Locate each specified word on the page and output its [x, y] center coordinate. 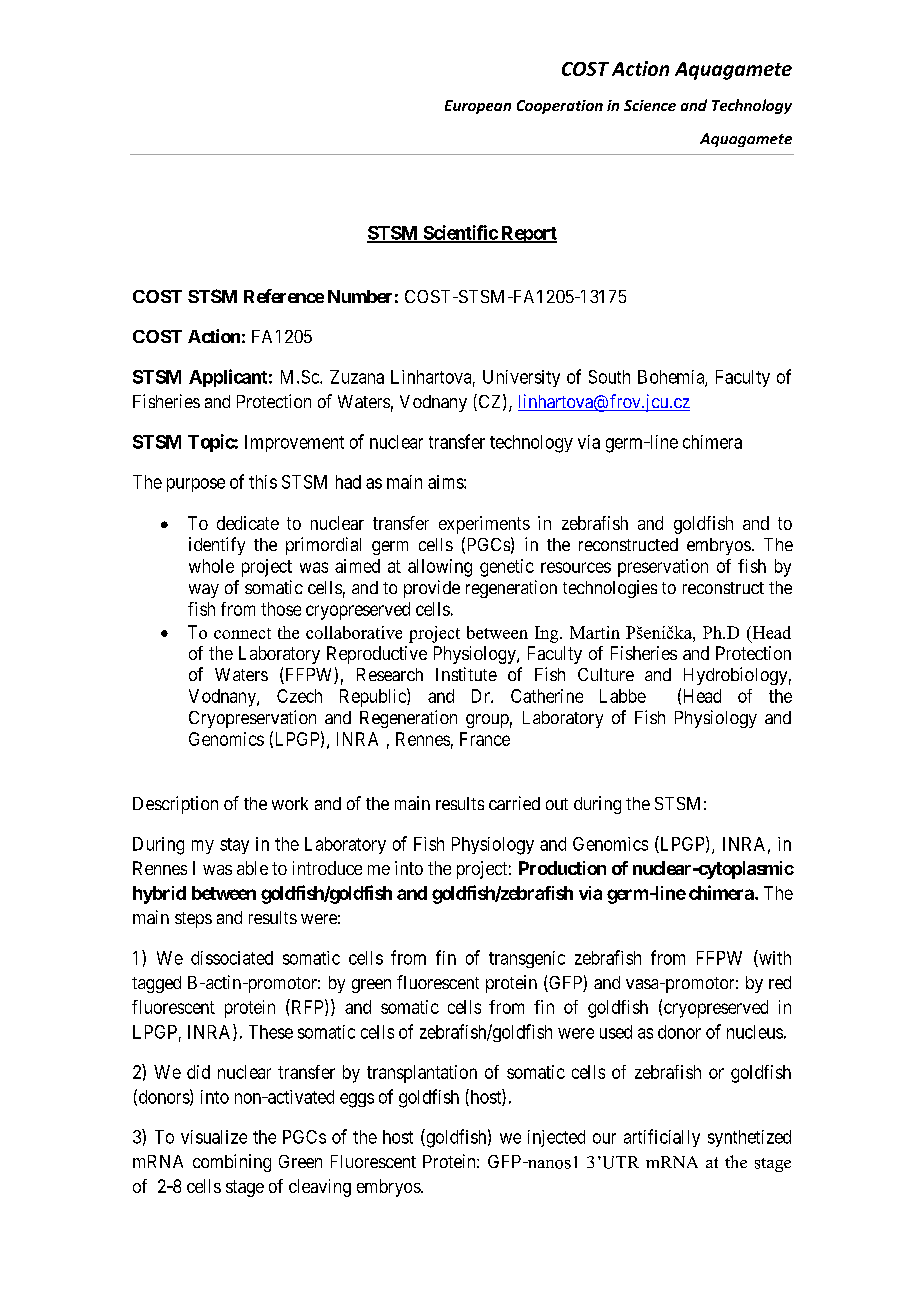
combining [232, 1163]
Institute [466, 674]
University [521, 378]
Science [650, 105]
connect [242, 633]
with [774, 958]
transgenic [527, 959]
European [478, 107]
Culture [606, 674]
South [609, 377]
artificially [662, 1138]
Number [360, 296]
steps [193, 920]
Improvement [294, 443]
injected [556, 1138]
